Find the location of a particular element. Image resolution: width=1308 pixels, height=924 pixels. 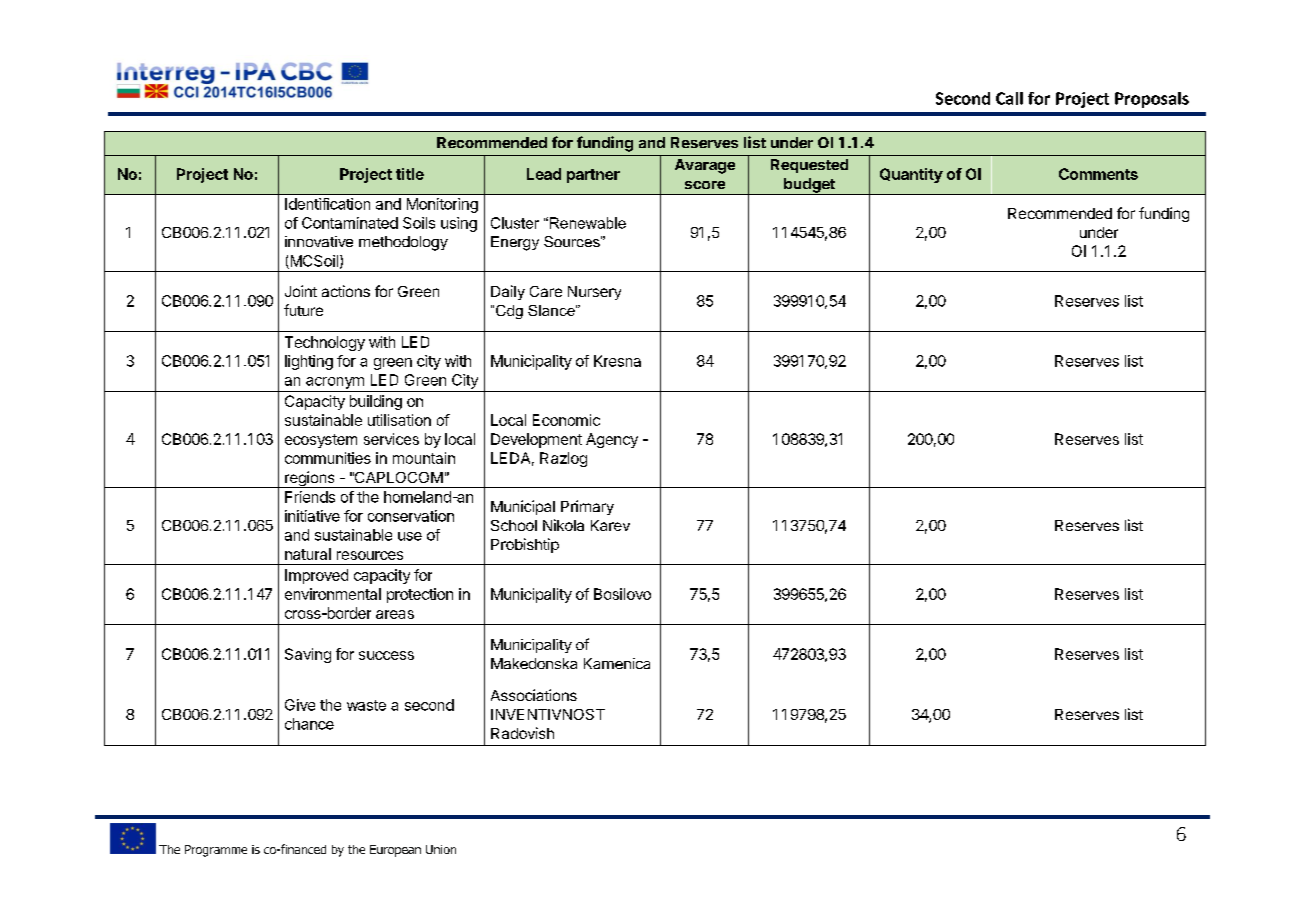

Agency is located at coordinates (612, 440).
